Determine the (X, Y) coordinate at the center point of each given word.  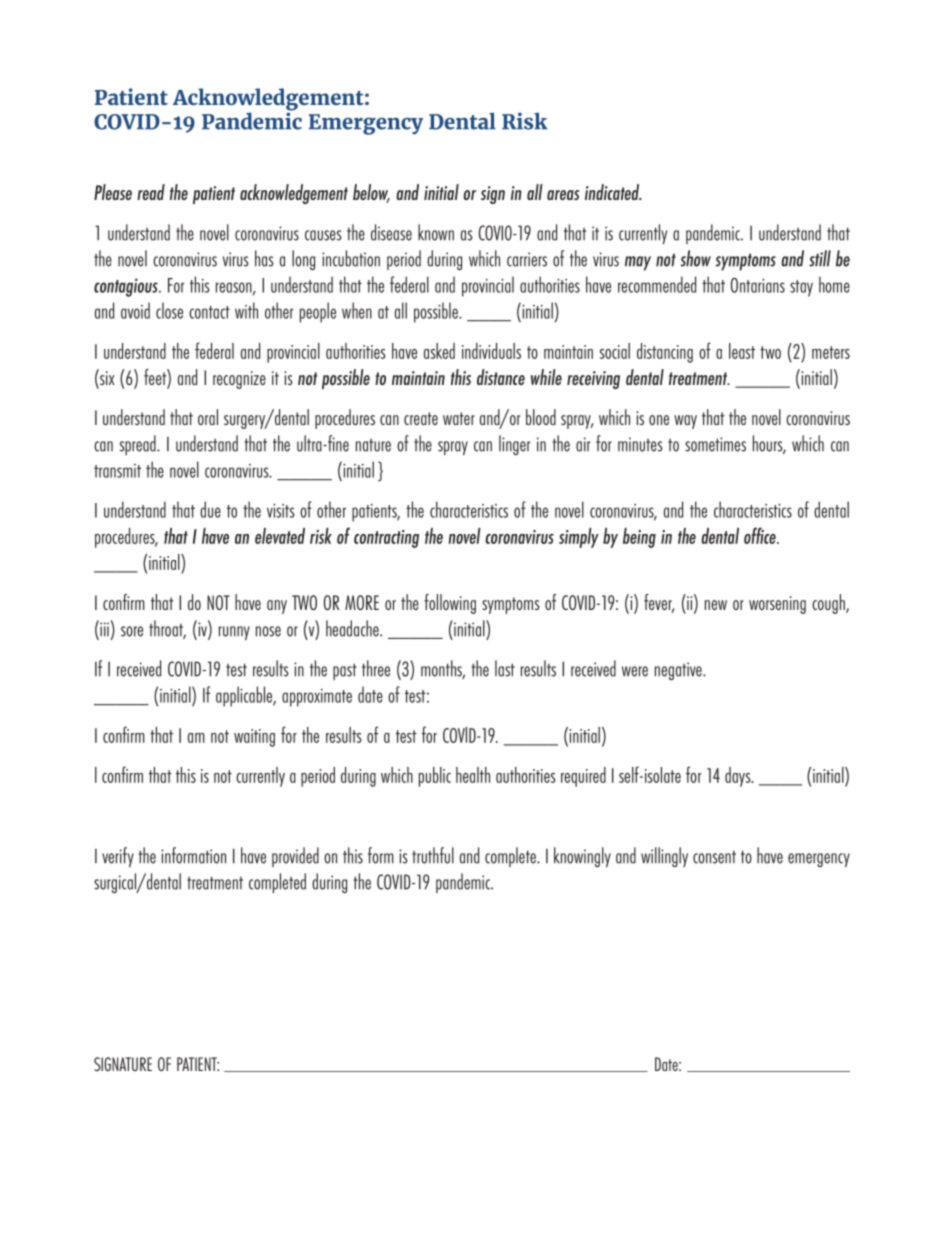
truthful (433, 855)
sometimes (715, 444)
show (696, 258)
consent (714, 857)
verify (118, 857)
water (459, 418)
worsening (777, 605)
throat (167, 629)
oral (208, 417)
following (450, 604)
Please (113, 192)
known (436, 232)
